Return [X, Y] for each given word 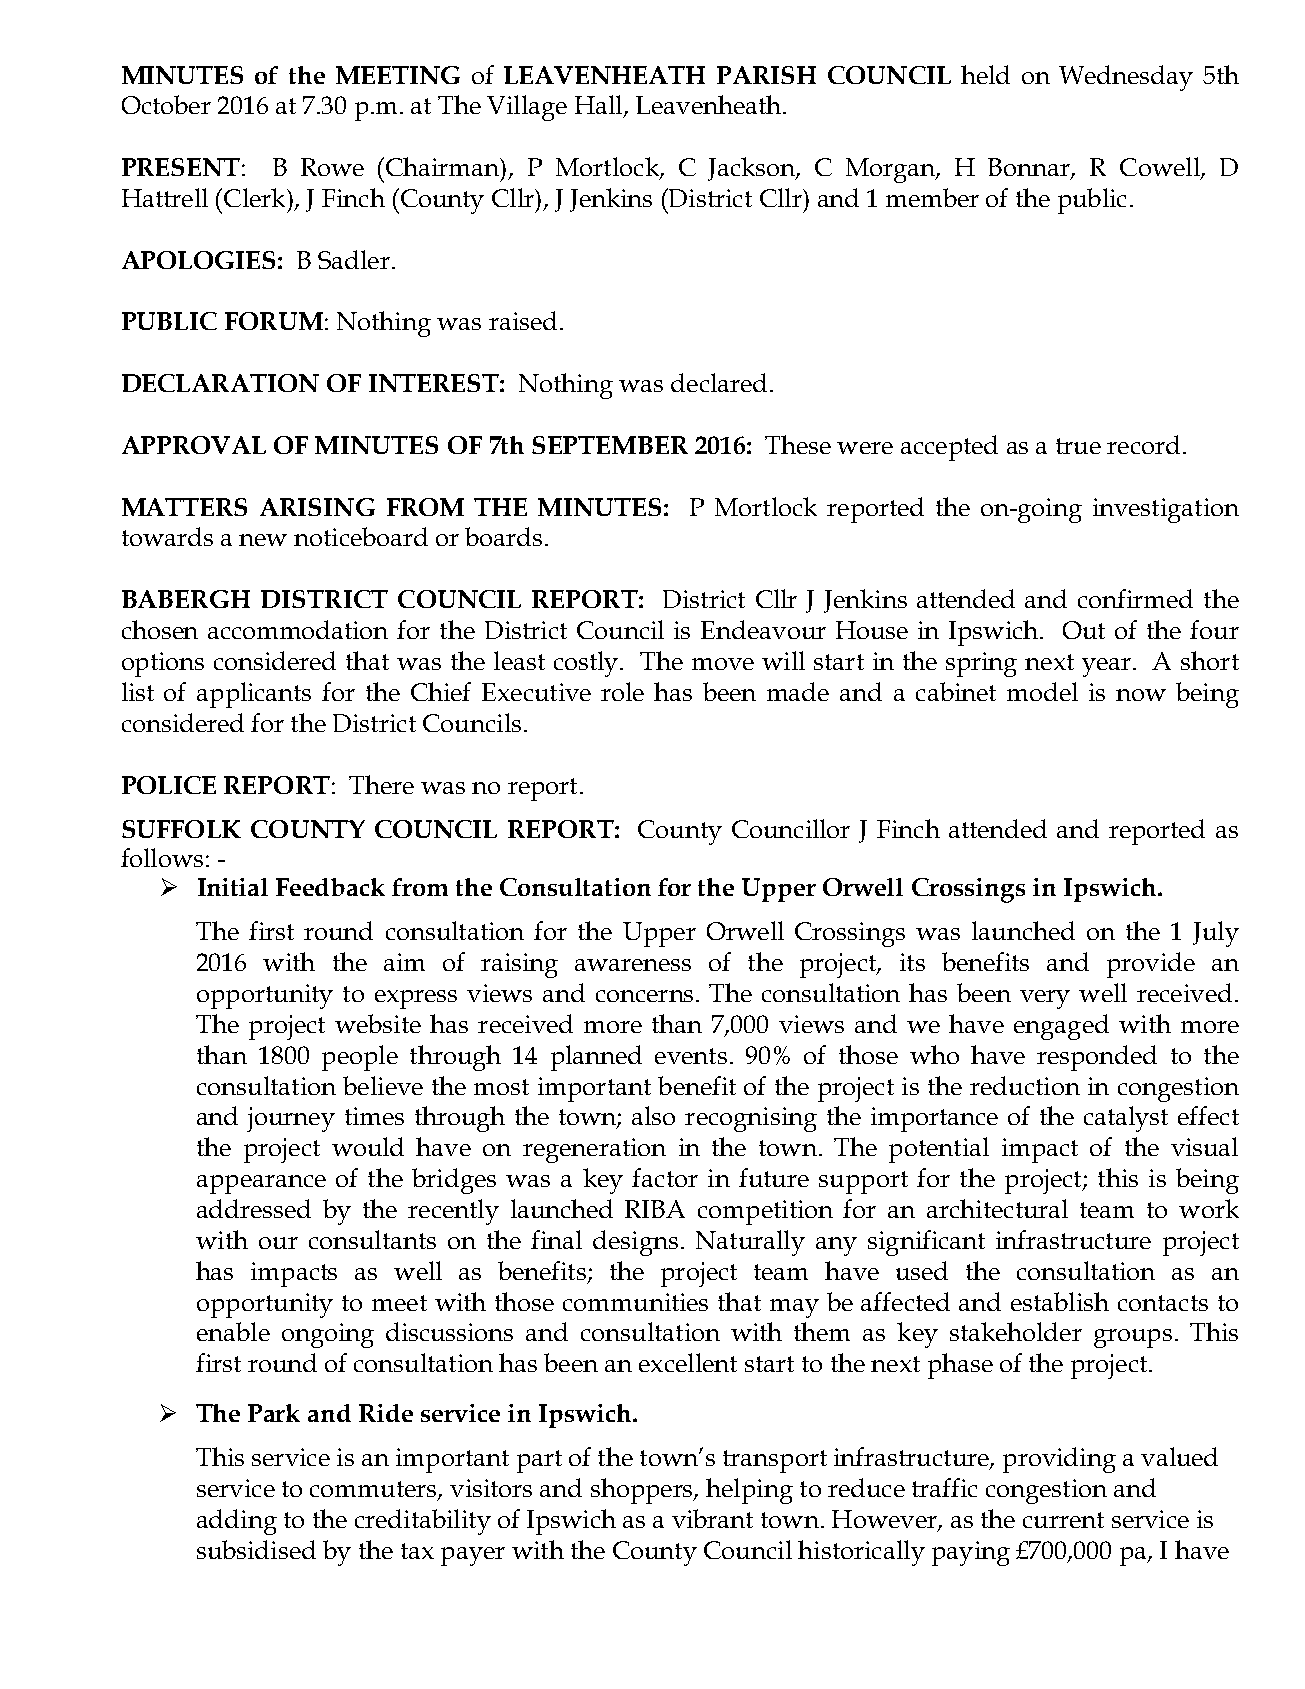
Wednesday [1126, 78]
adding [237, 1522]
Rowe [332, 167]
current [1063, 1520]
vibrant [712, 1518]
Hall [600, 106]
